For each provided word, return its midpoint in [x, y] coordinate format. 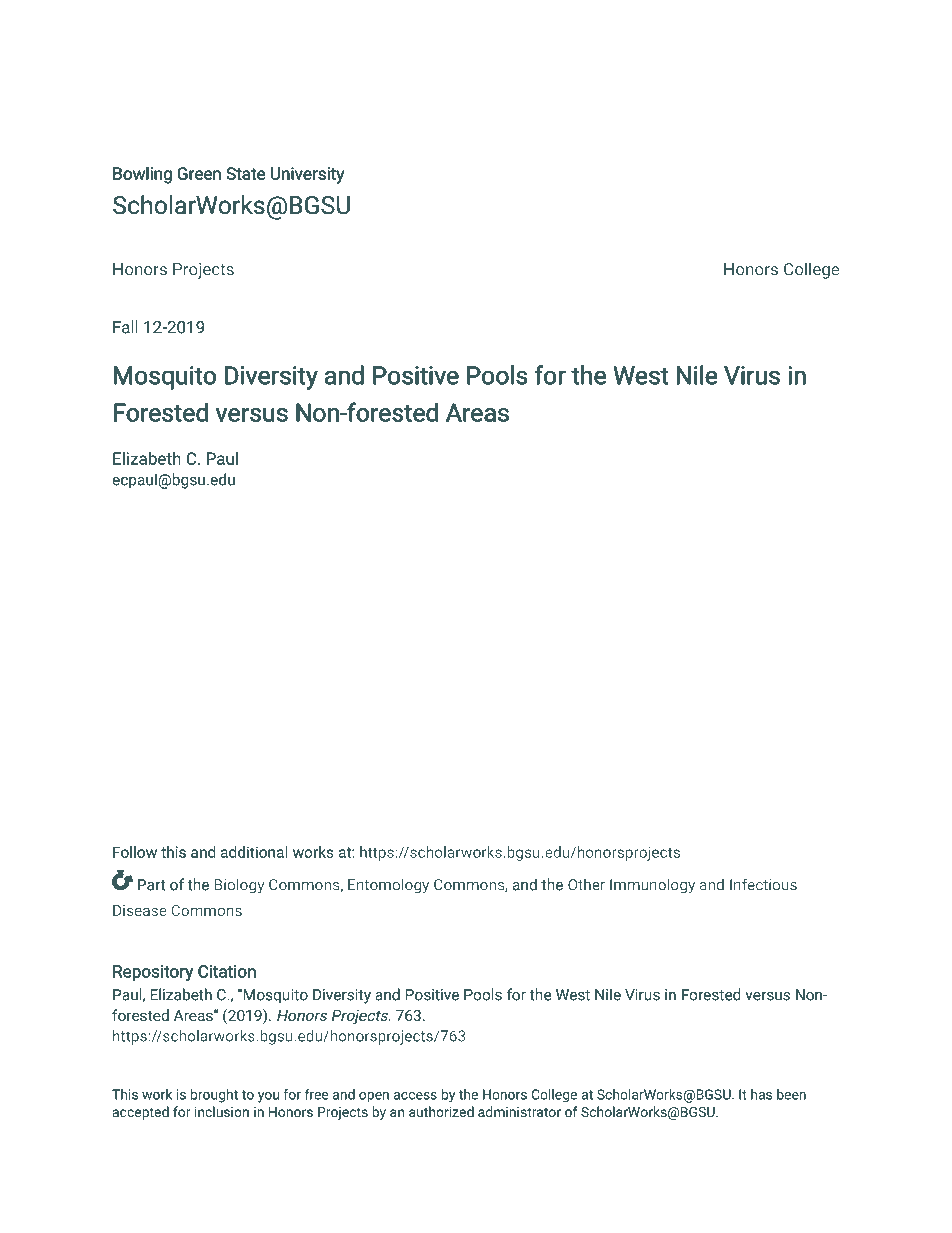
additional [254, 852]
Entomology [388, 886]
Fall [125, 327]
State [245, 173]
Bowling [142, 175]
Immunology [652, 886]
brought [214, 1096]
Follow [135, 852]
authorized [441, 1111]
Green [199, 173]
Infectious [763, 884]
